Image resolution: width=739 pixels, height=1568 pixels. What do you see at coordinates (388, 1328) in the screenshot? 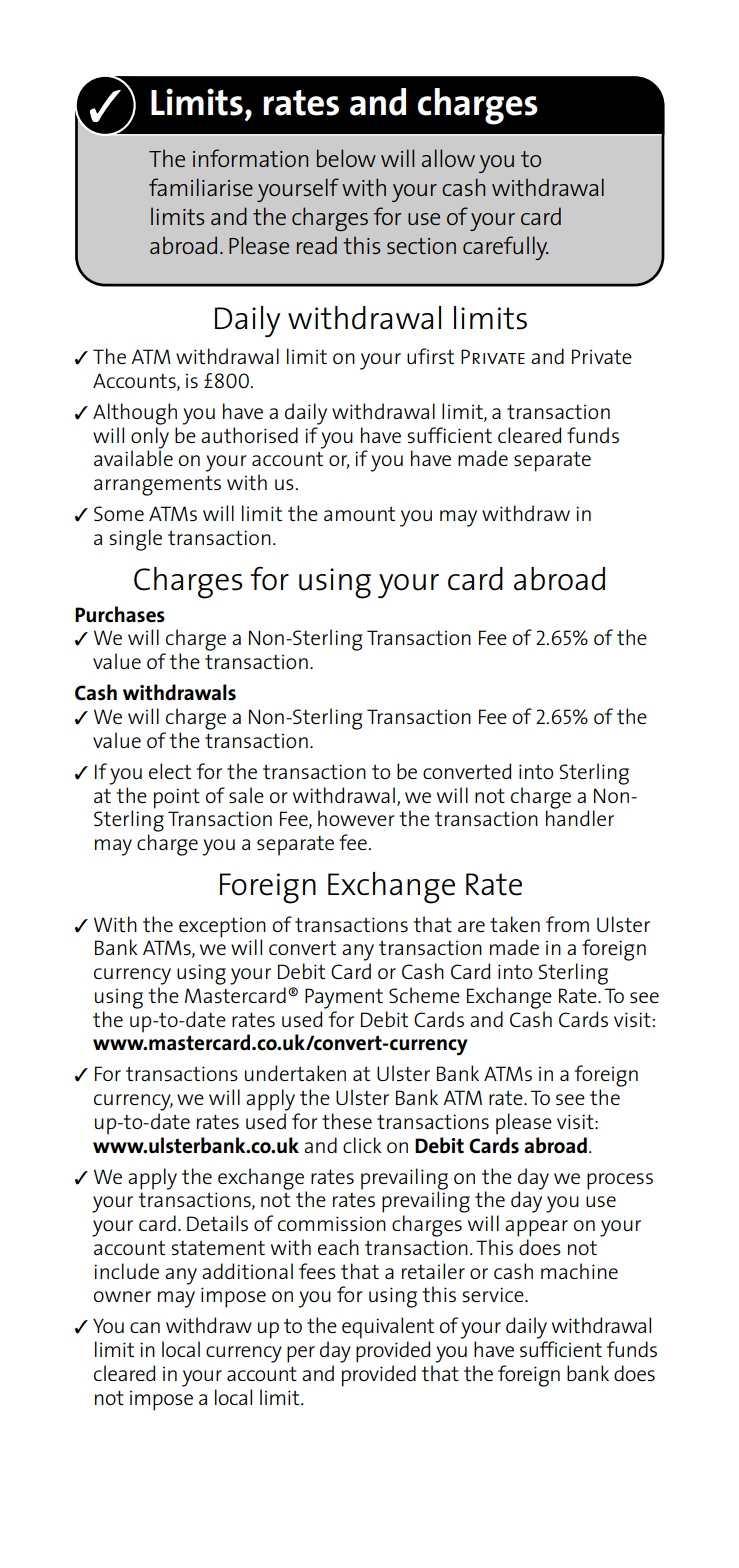
I see `equivalent` at bounding box center [388, 1328].
